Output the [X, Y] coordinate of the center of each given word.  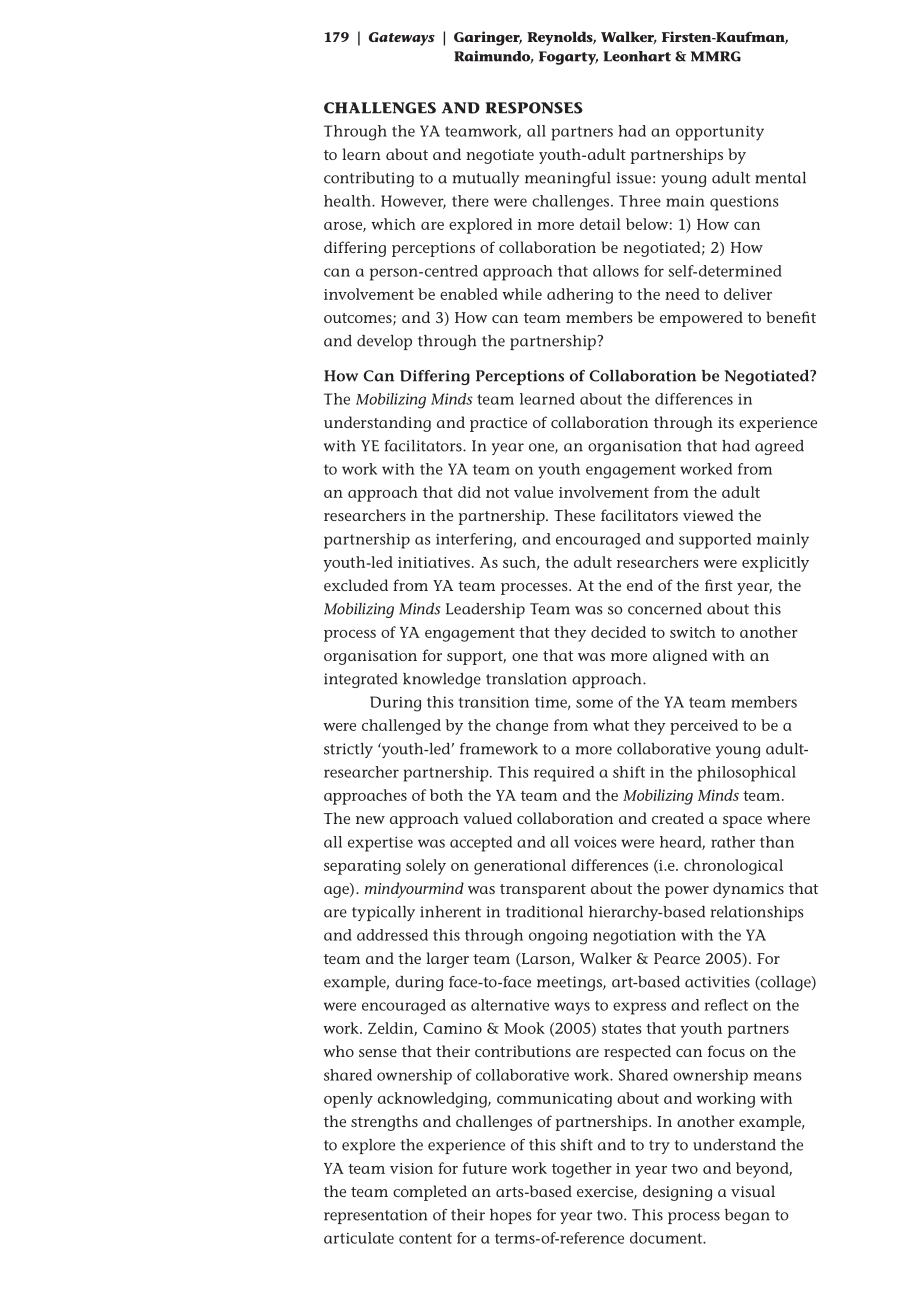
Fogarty [568, 58]
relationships [757, 913]
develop [384, 342]
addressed [392, 935]
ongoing [558, 937]
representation [376, 1216]
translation [526, 679]
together [581, 1170]
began [747, 1216]
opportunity [720, 133]
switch [693, 632]
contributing [369, 179]
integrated [361, 680]
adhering [580, 296]
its [726, 422]
